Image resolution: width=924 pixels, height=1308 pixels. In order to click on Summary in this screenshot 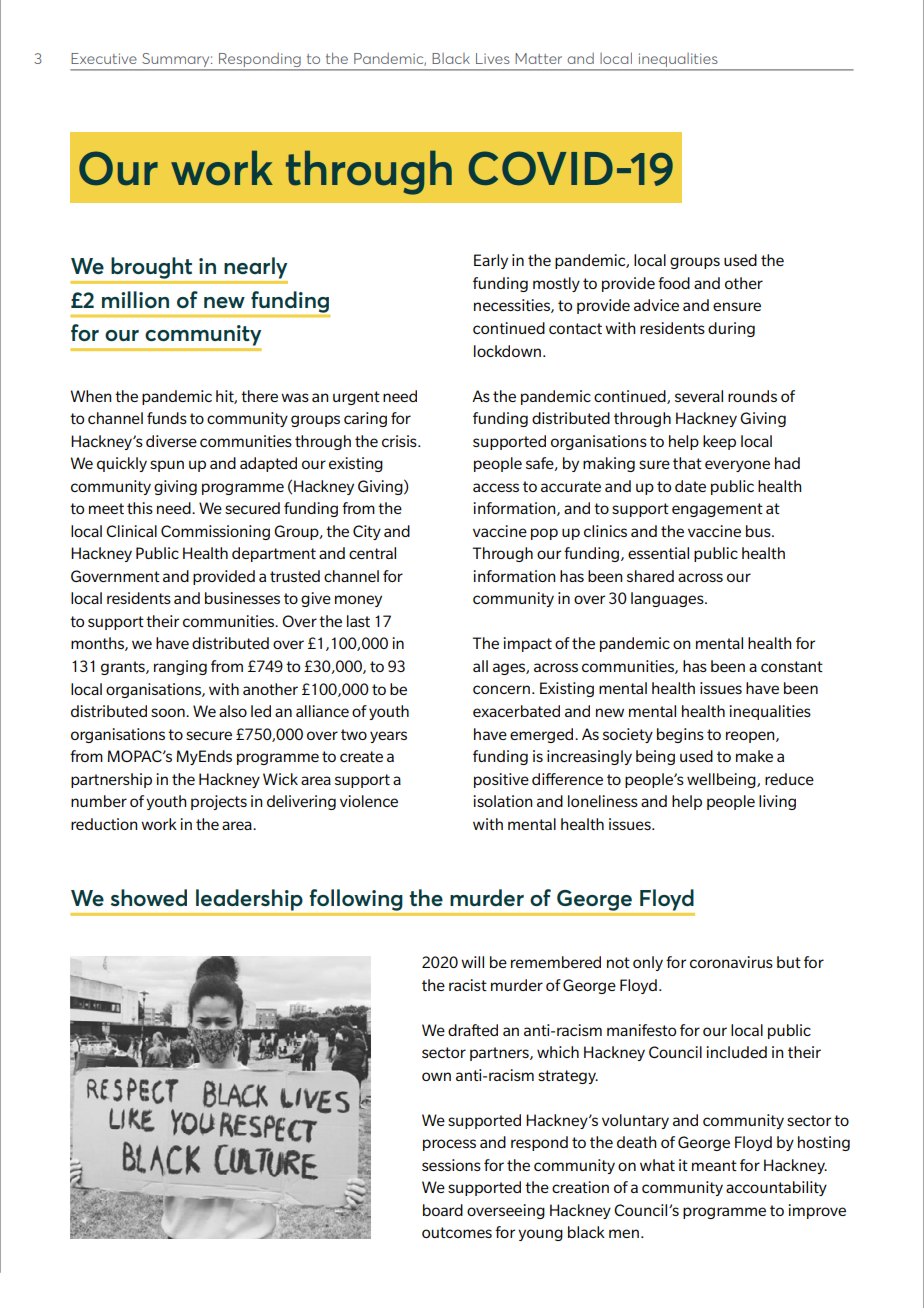, I will do `click(177, 60)`.
